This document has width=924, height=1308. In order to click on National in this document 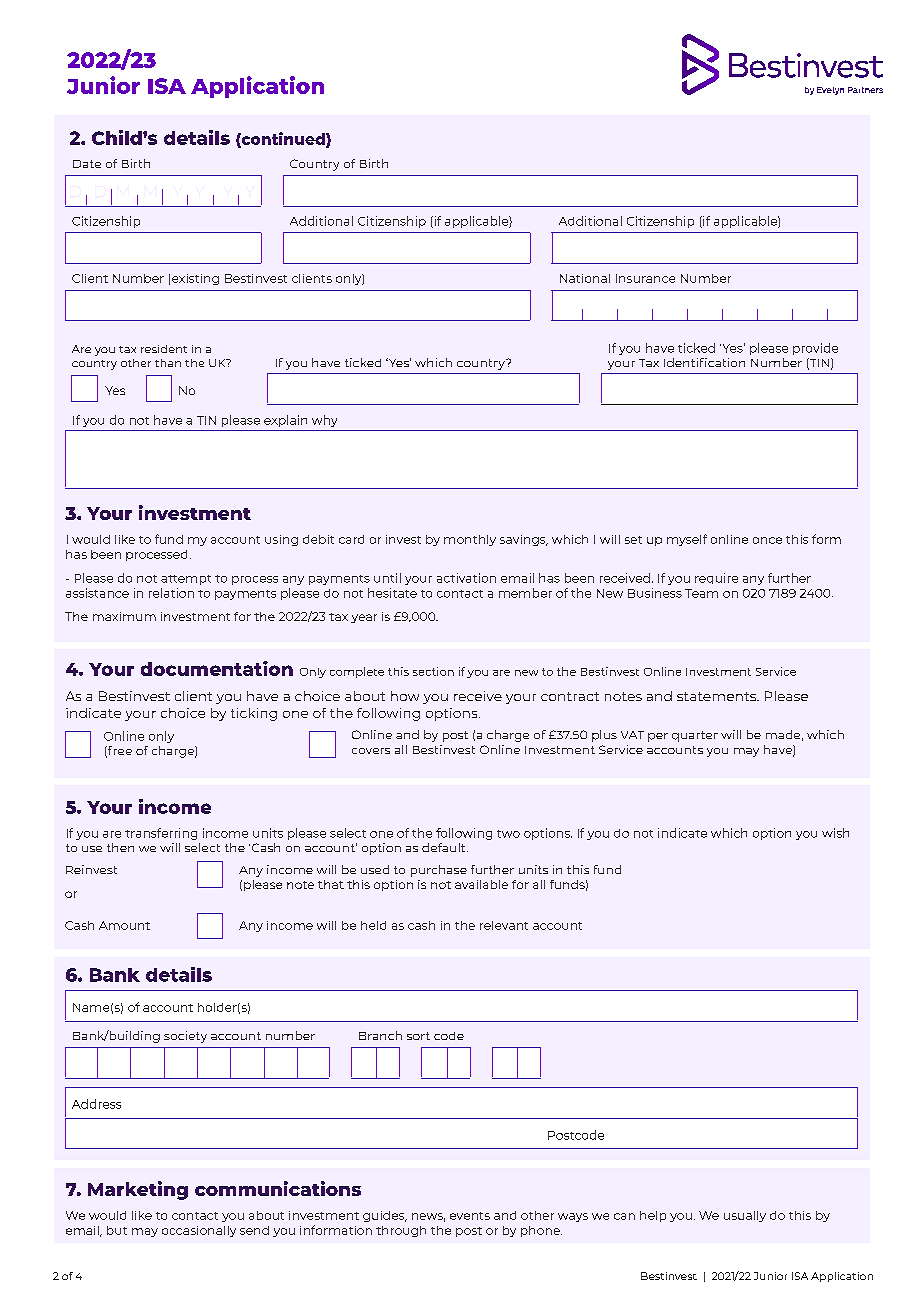, I will do `click(585, 278)`.
